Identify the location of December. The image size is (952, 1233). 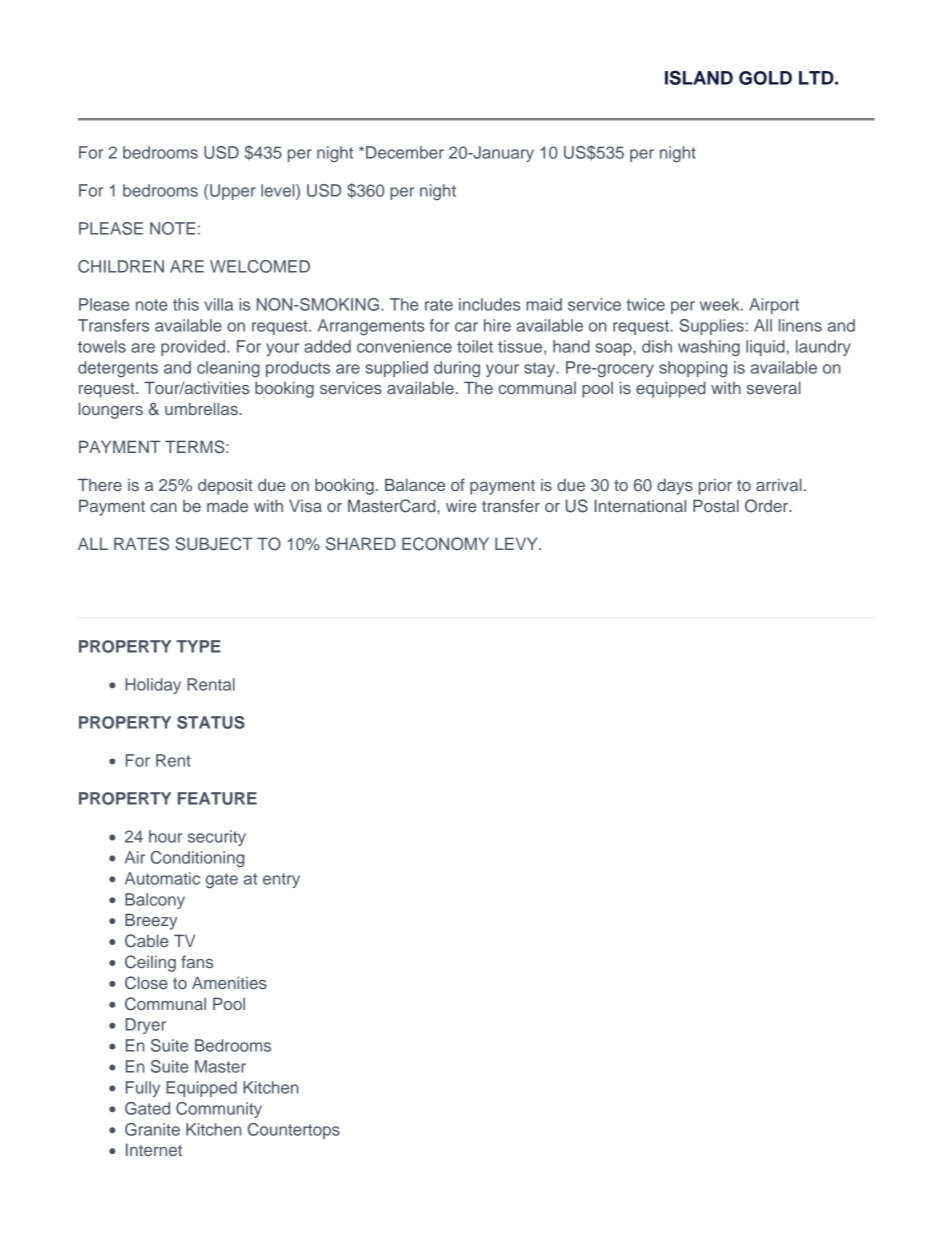
(405, 152).
